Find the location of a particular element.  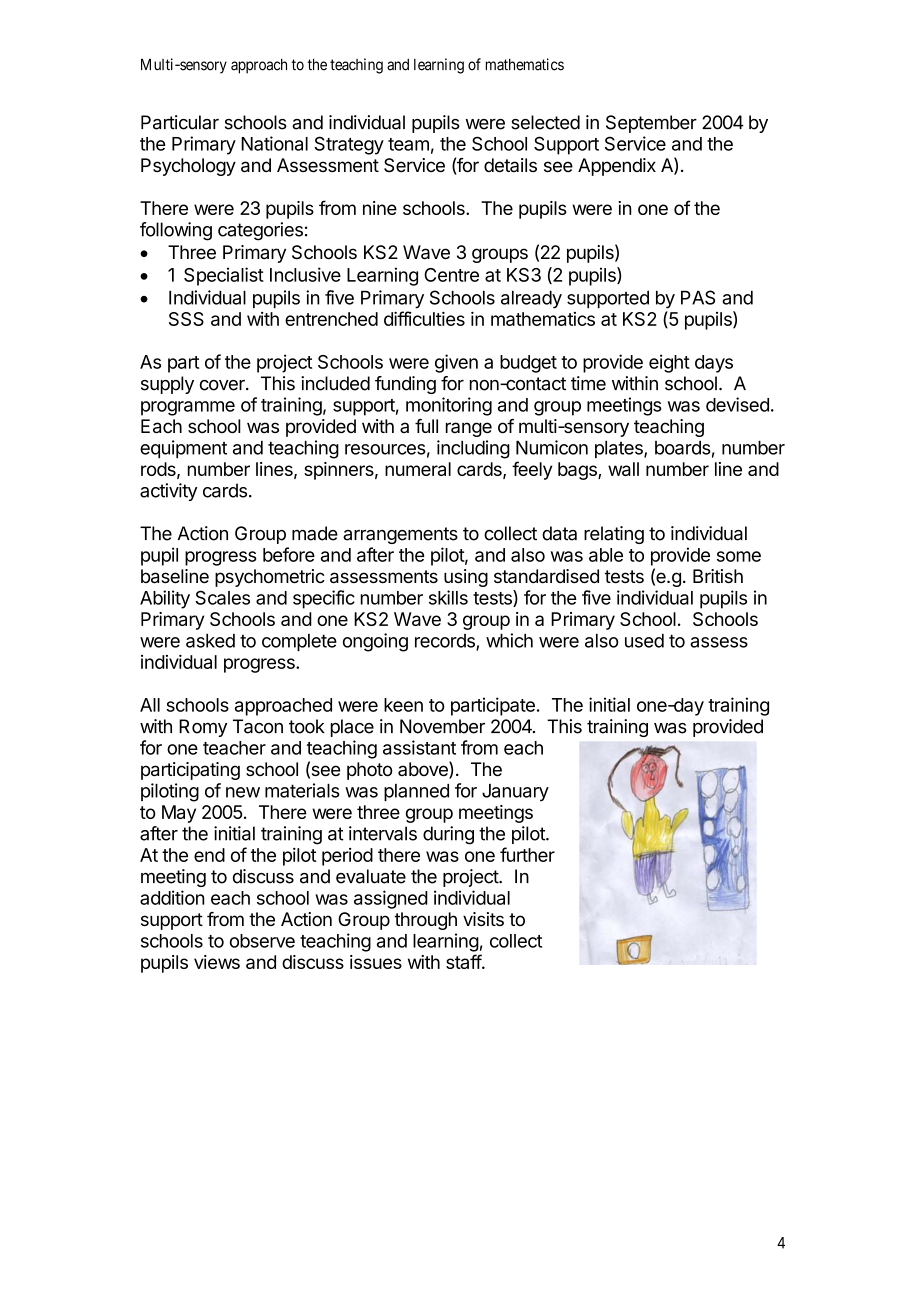

National is located at coordinates (274, 143).
